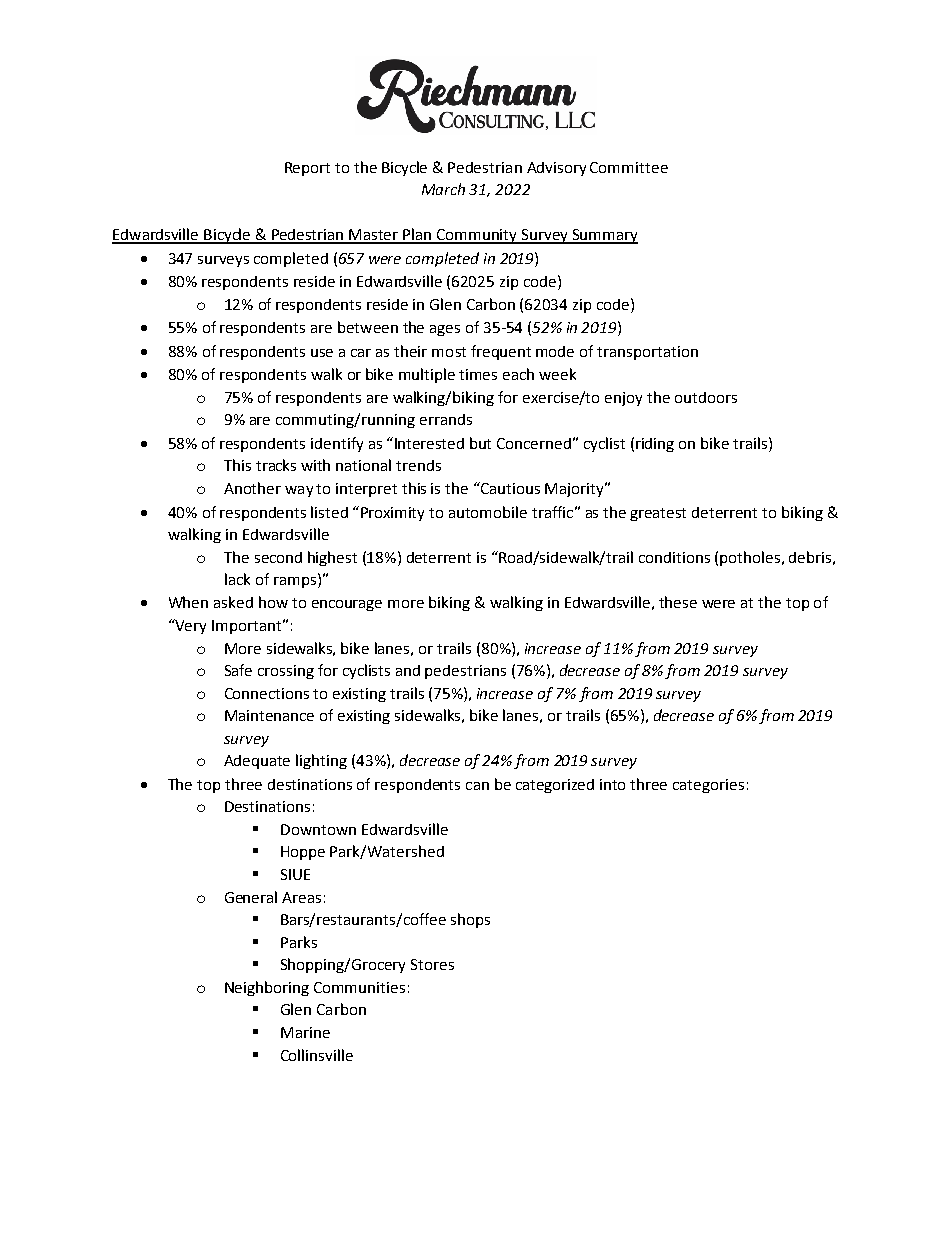  What do you see at coordinates (623, 399) in the image?
I see `enjoy` at bounding box center [623, 399].
